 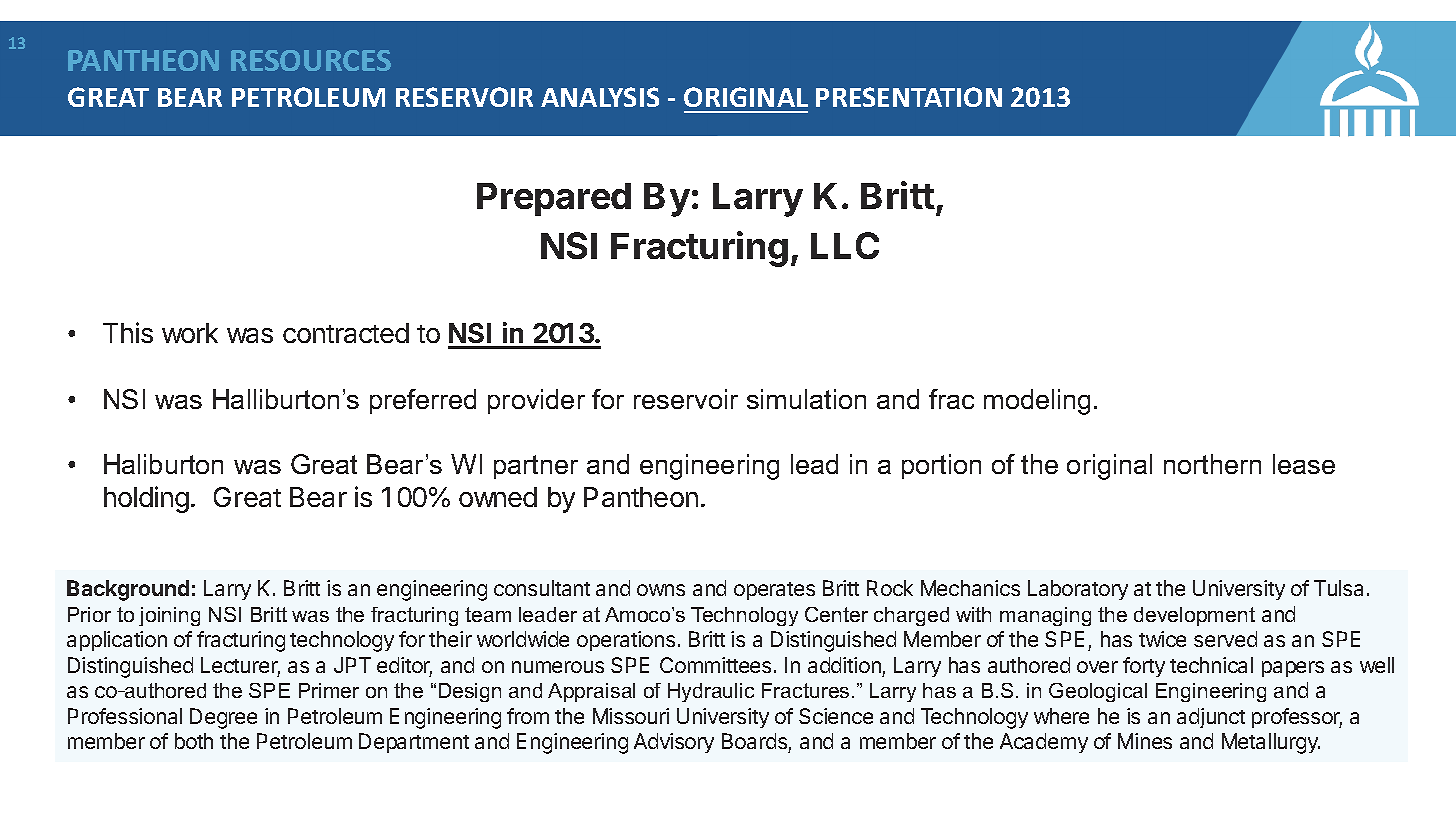 I want to click on PRESENTATION, so click(x=909, y=97).
